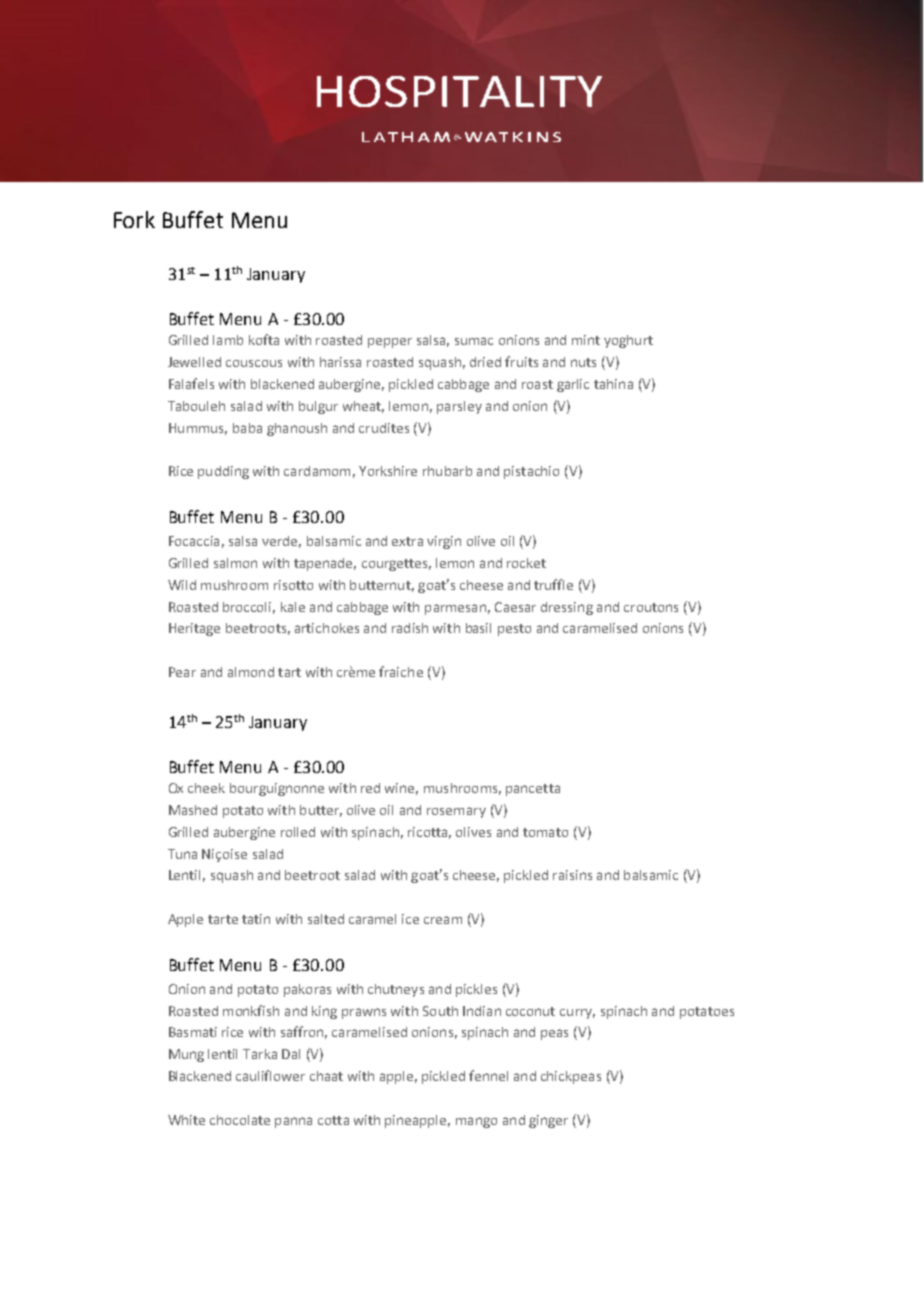 The width and height of the image is (924, 1308). I want to click on fraiche, so click(401, 671).
